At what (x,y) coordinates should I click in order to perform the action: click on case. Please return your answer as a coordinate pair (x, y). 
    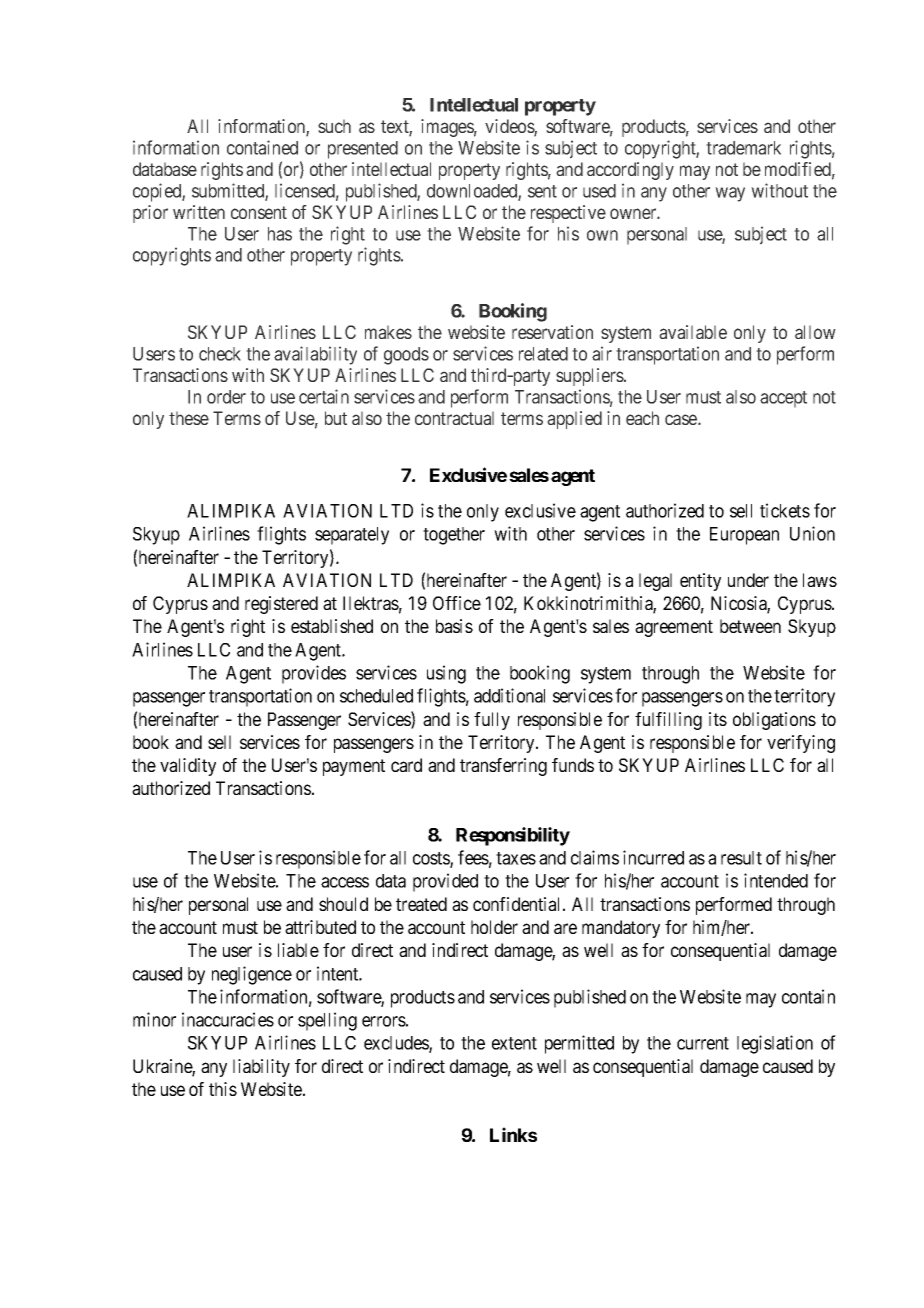
    Looking at the image, I should click on (682, 419).
